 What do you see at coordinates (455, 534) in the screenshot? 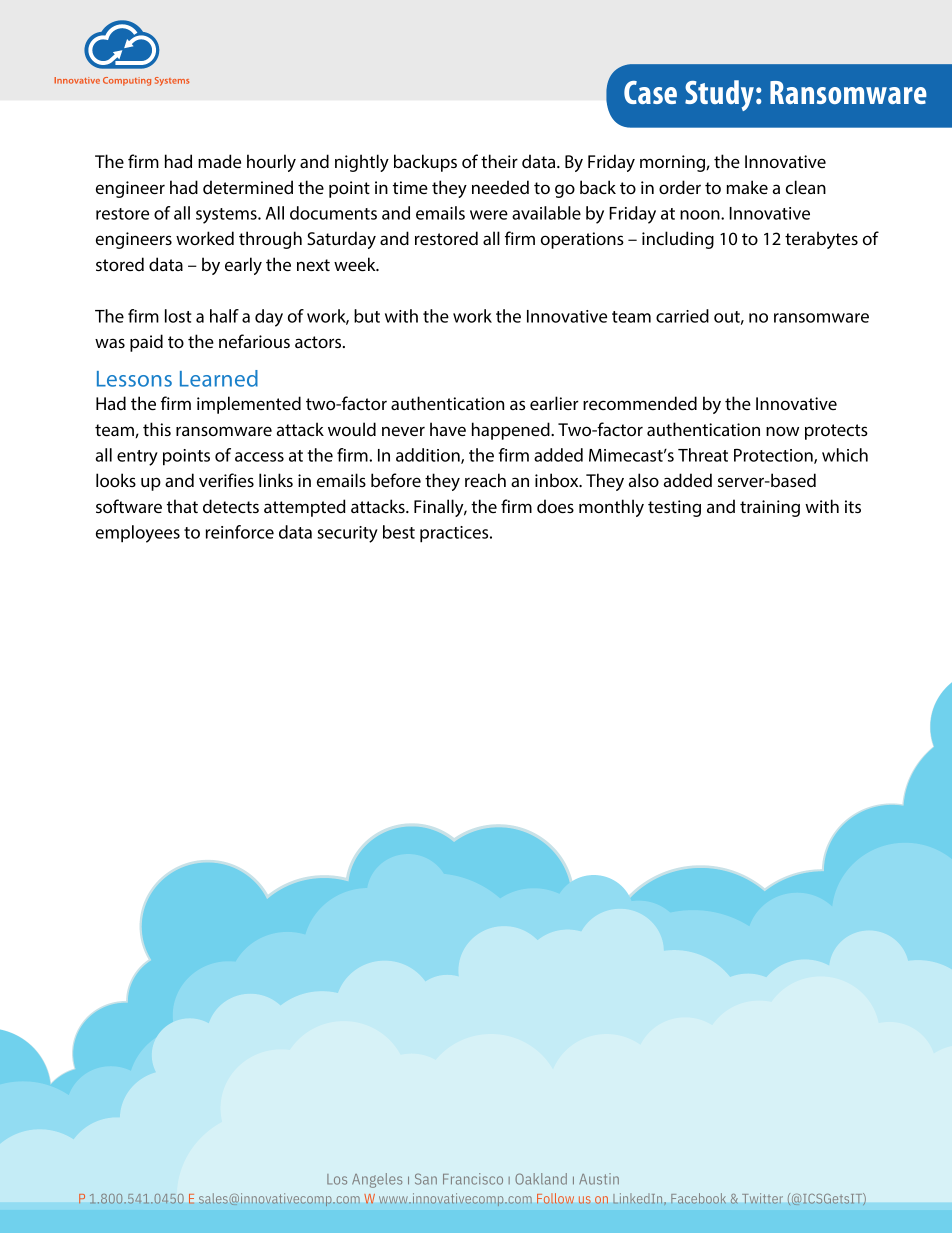
I see `practices` at bounding box center [455, 534].
